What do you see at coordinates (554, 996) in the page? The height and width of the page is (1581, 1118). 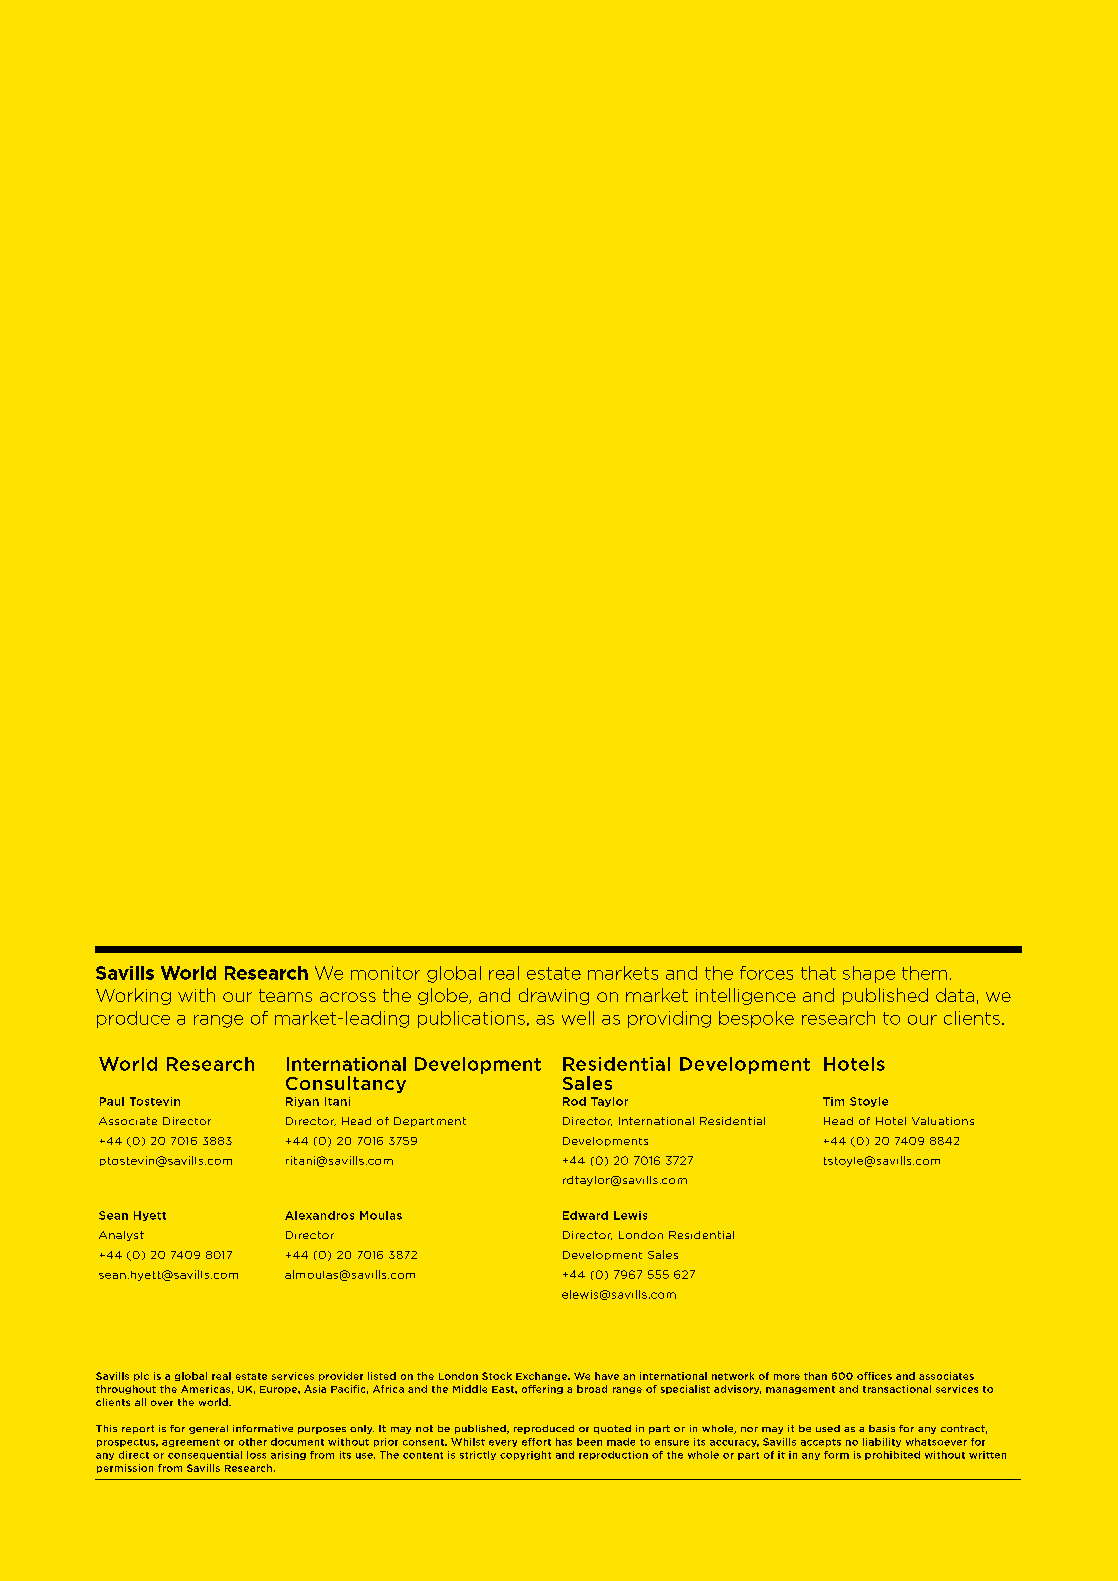 I see `drawing` at bounding box center [554, 996].
